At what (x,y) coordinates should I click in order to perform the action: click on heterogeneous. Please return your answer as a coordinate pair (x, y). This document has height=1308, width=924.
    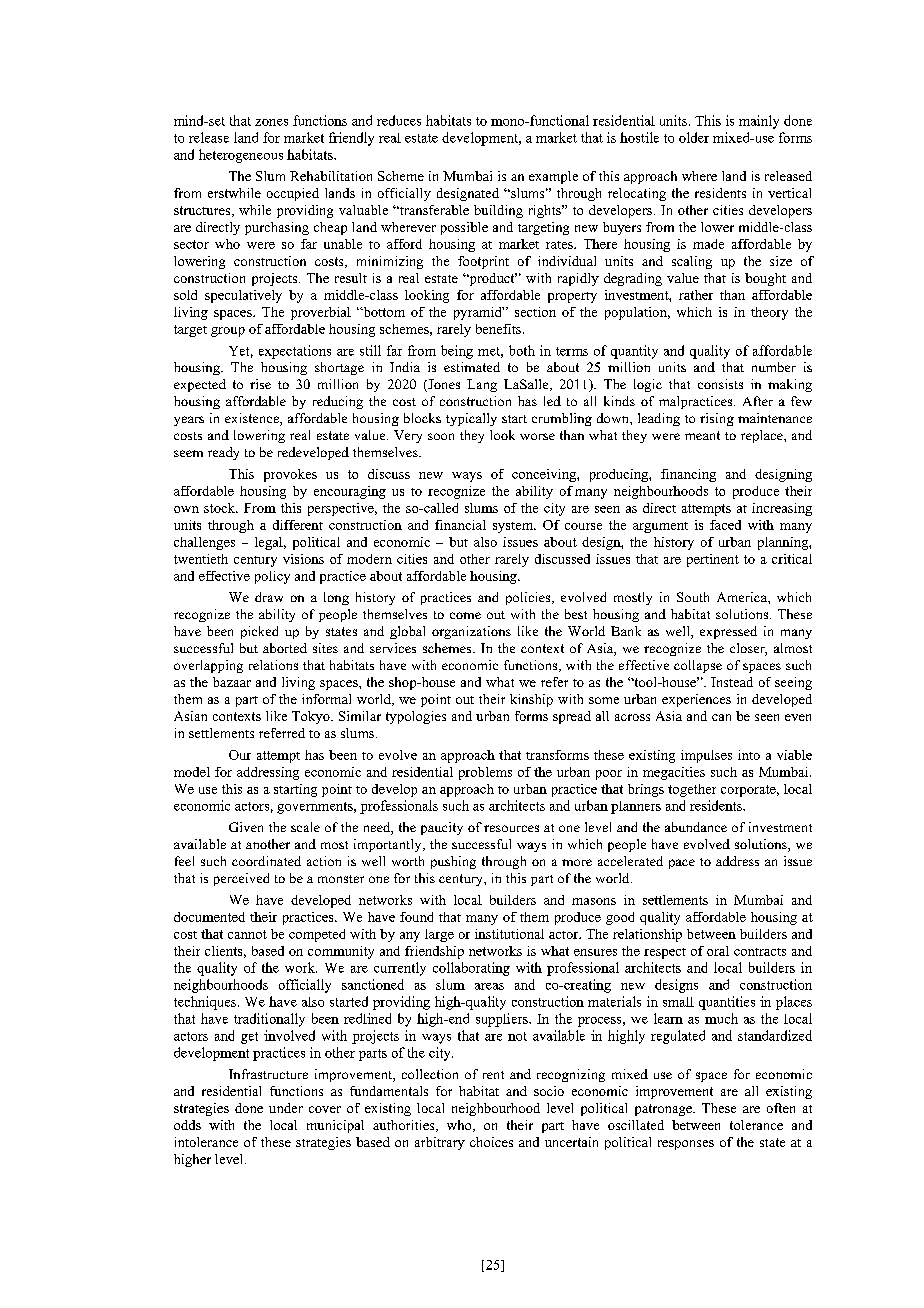
    Looking at the image, I should click on (241, 156).
